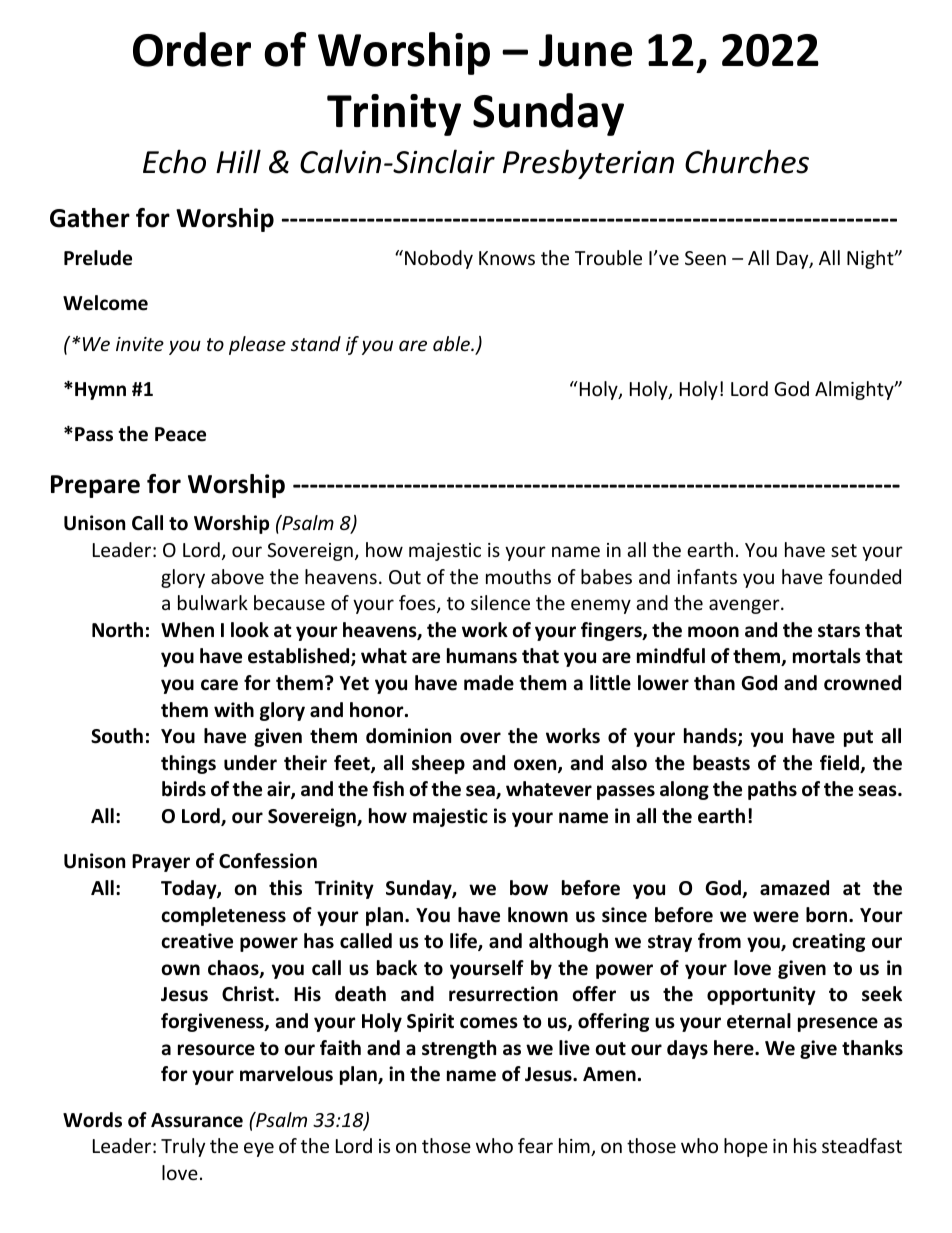  I want to click on Assurance, so click(197, 1120).
